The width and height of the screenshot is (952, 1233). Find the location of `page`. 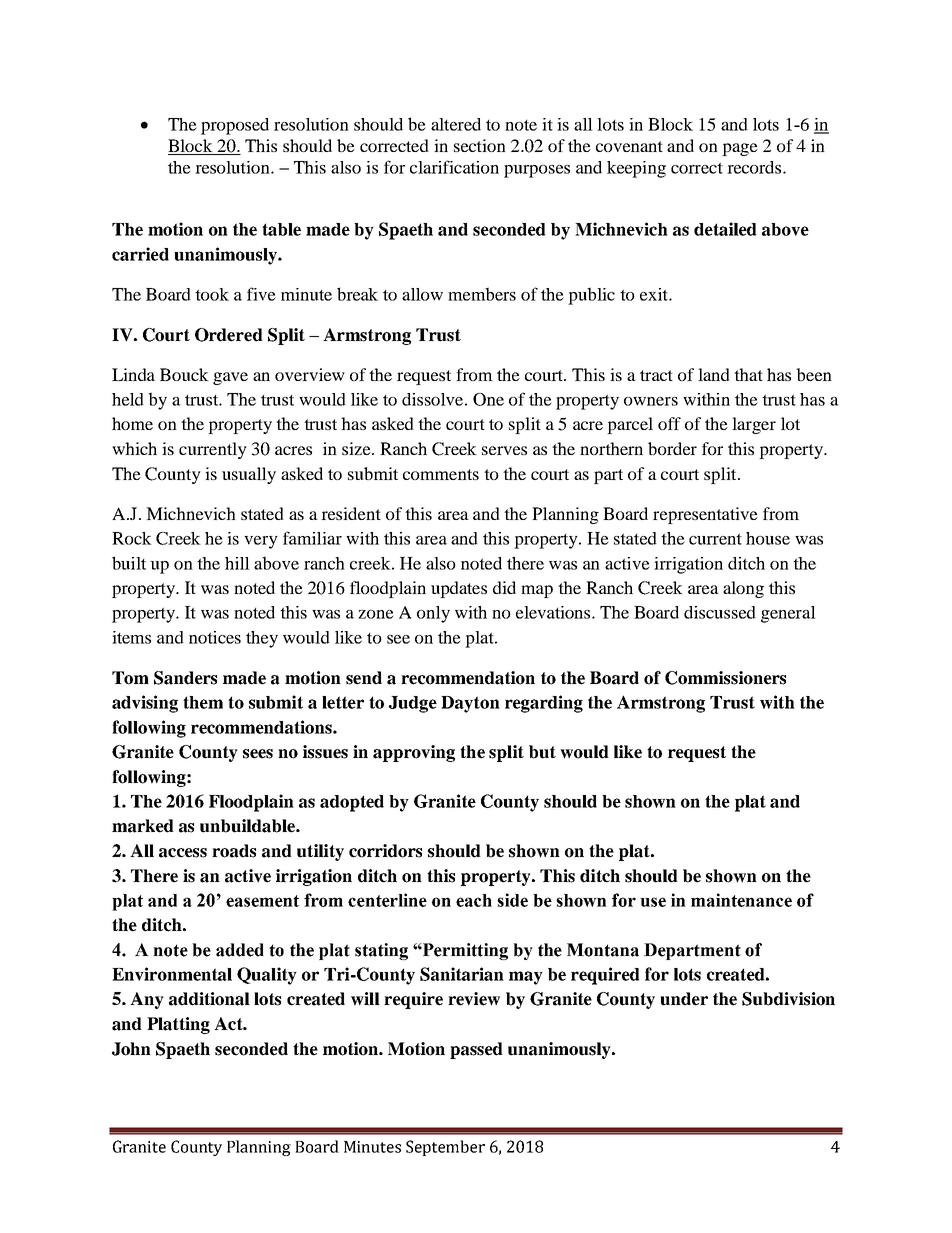

page is located at coordinates (740, 149).
